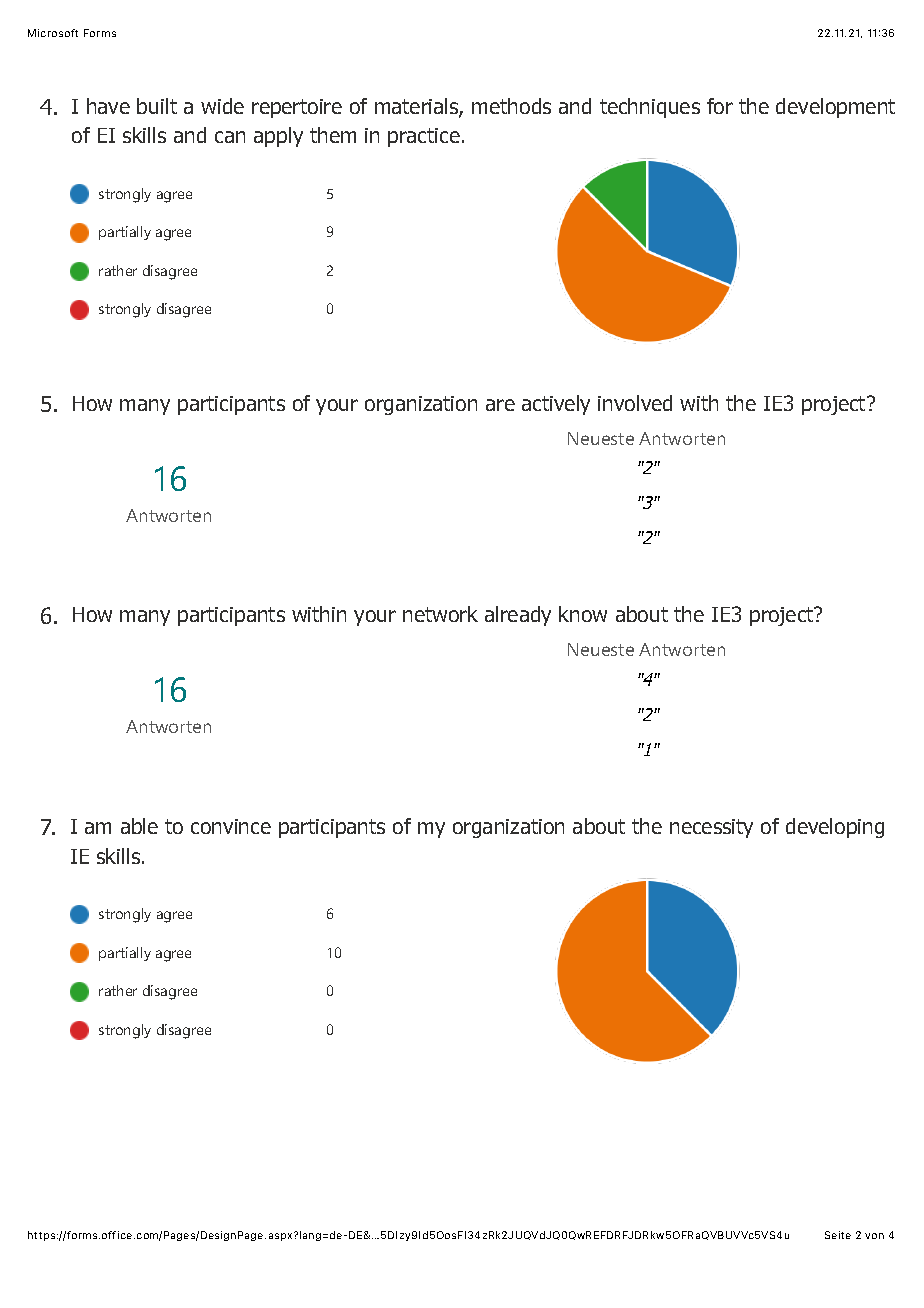  Describe the element at coordinates (635, 403) in the screenshot. I see `involved` at that location.
